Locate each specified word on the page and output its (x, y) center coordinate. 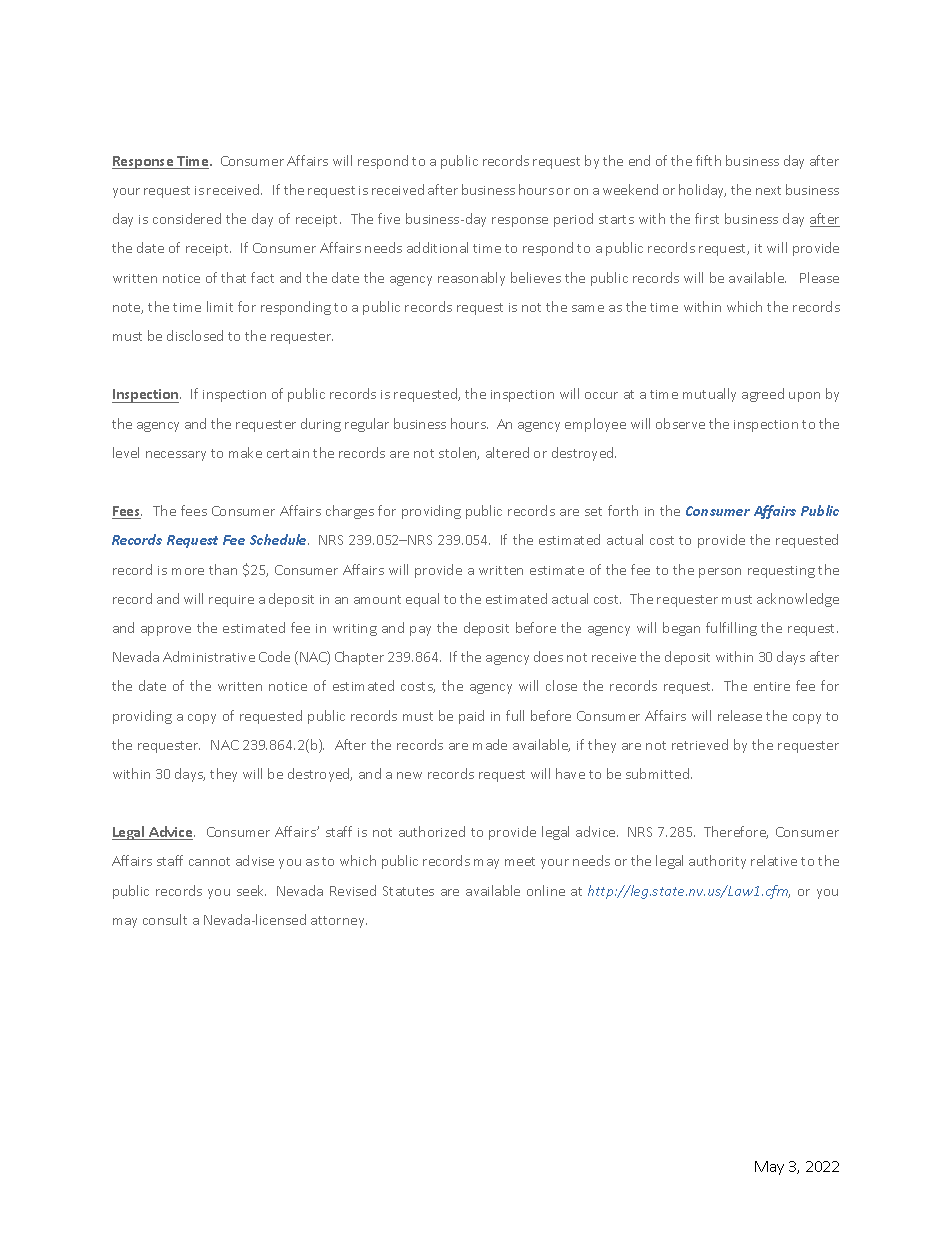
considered (187, 218)
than (223, 569)
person (720, 573)
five (389, 218)
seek (251, 890)
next (768, 190)
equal (422, 600)
